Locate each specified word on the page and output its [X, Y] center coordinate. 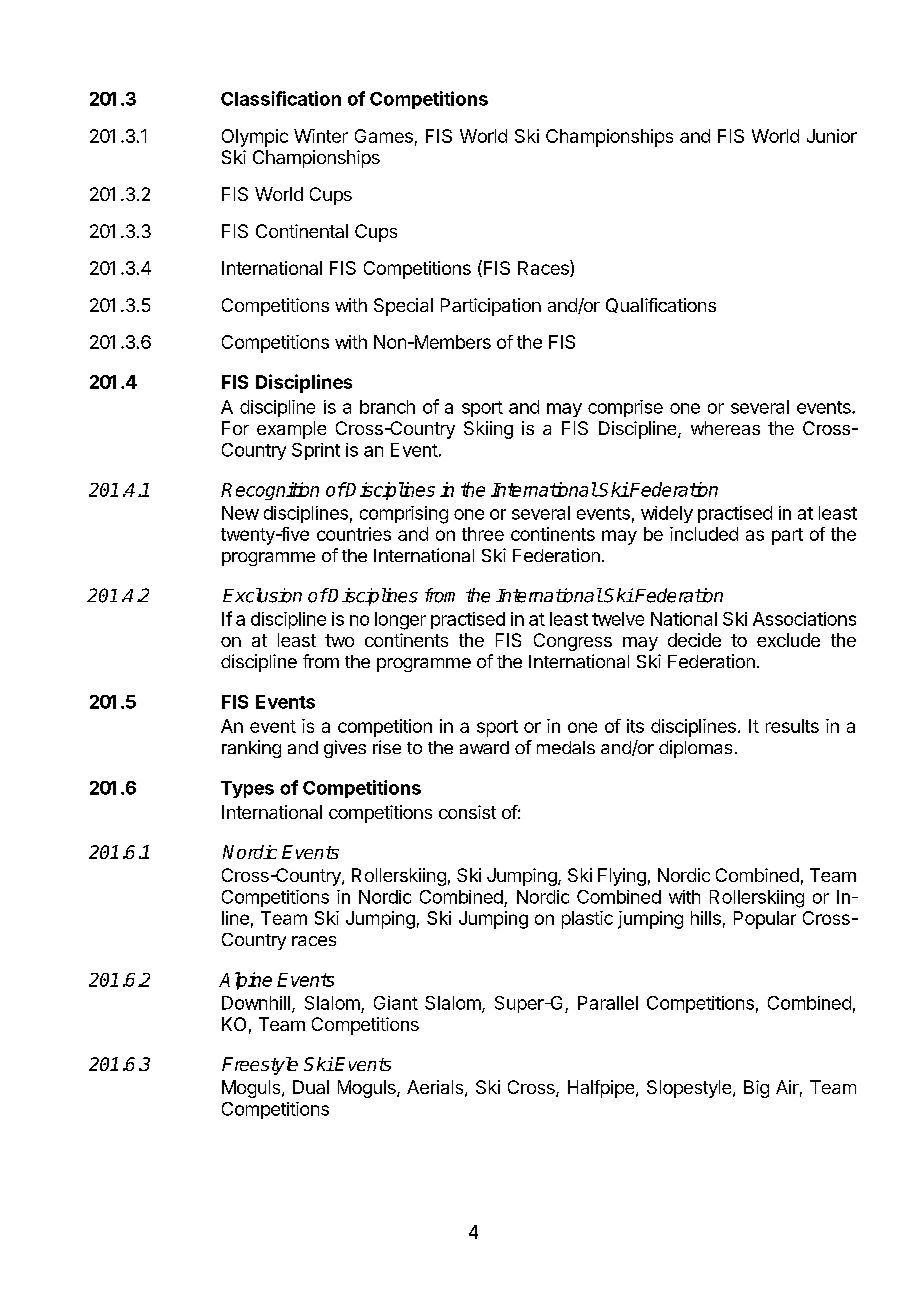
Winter [321, 136]
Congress [573, 642]
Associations [804, 619]
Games [384, 136]
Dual [311, 1087]
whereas [725, 428]
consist [467, 812]
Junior [832, 136]
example [291, 430]
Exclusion [262, 595]
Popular [765, 920]
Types [247, 789]
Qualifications [661, 305]
